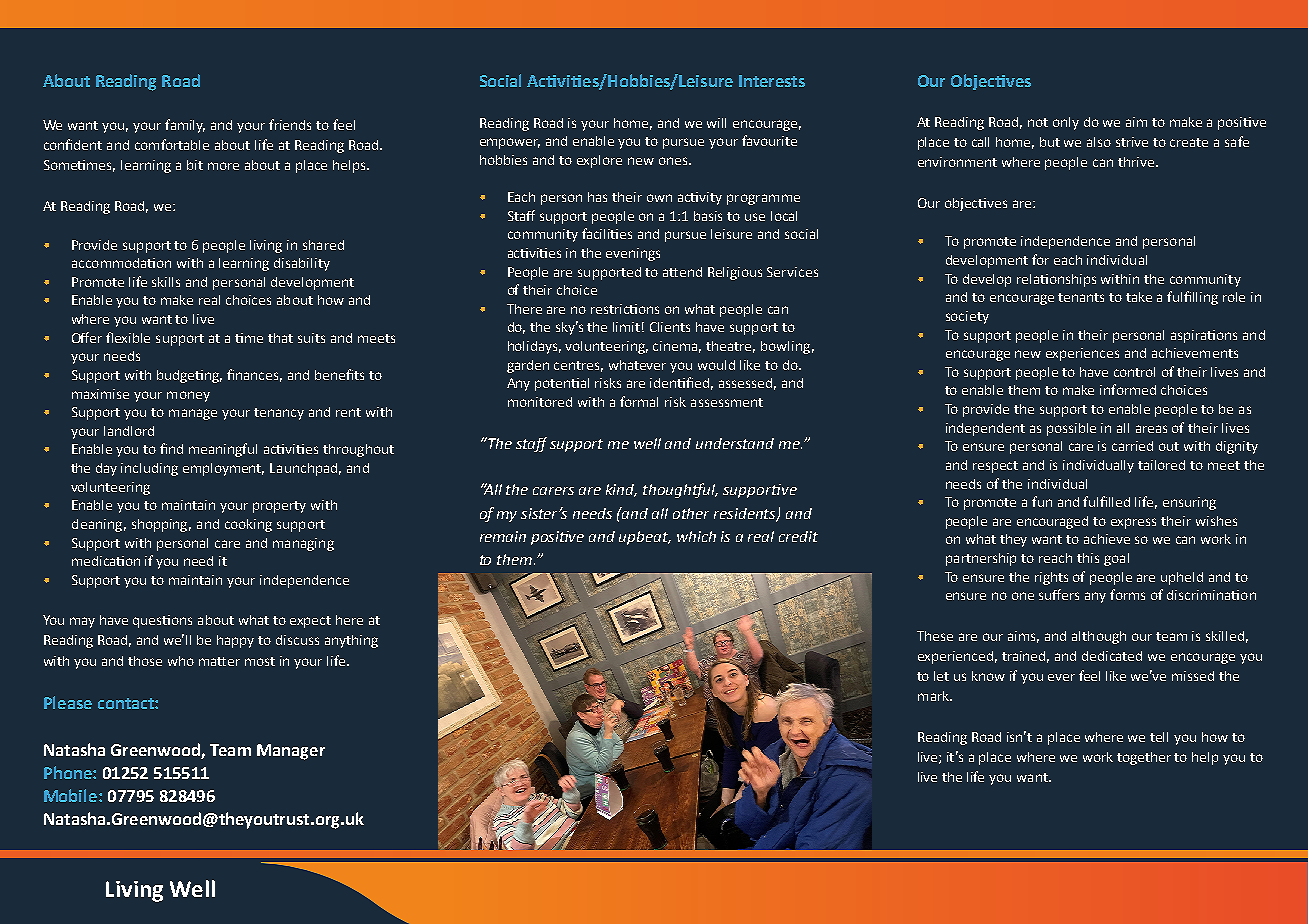 The image size is (1308, 924). What do you see at coordinates (935, 696) in the screenshot?
I see `mark` at bounding box center [935, 696].
